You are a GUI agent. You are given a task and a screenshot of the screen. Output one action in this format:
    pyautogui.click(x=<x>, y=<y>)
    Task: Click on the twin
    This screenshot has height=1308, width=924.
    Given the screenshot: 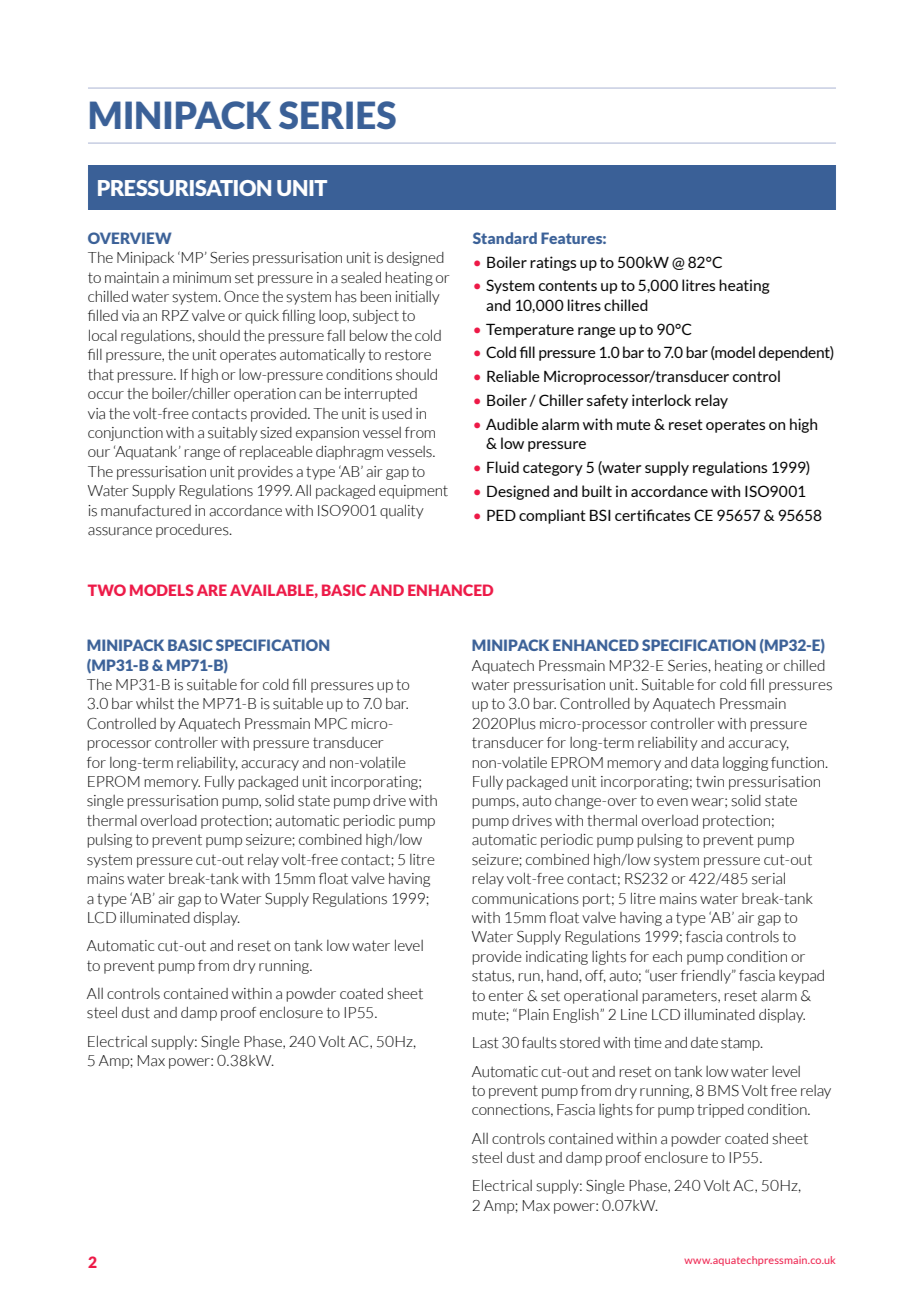 What is the action you would take?
    pyautogui.click(x=710, y=781)
